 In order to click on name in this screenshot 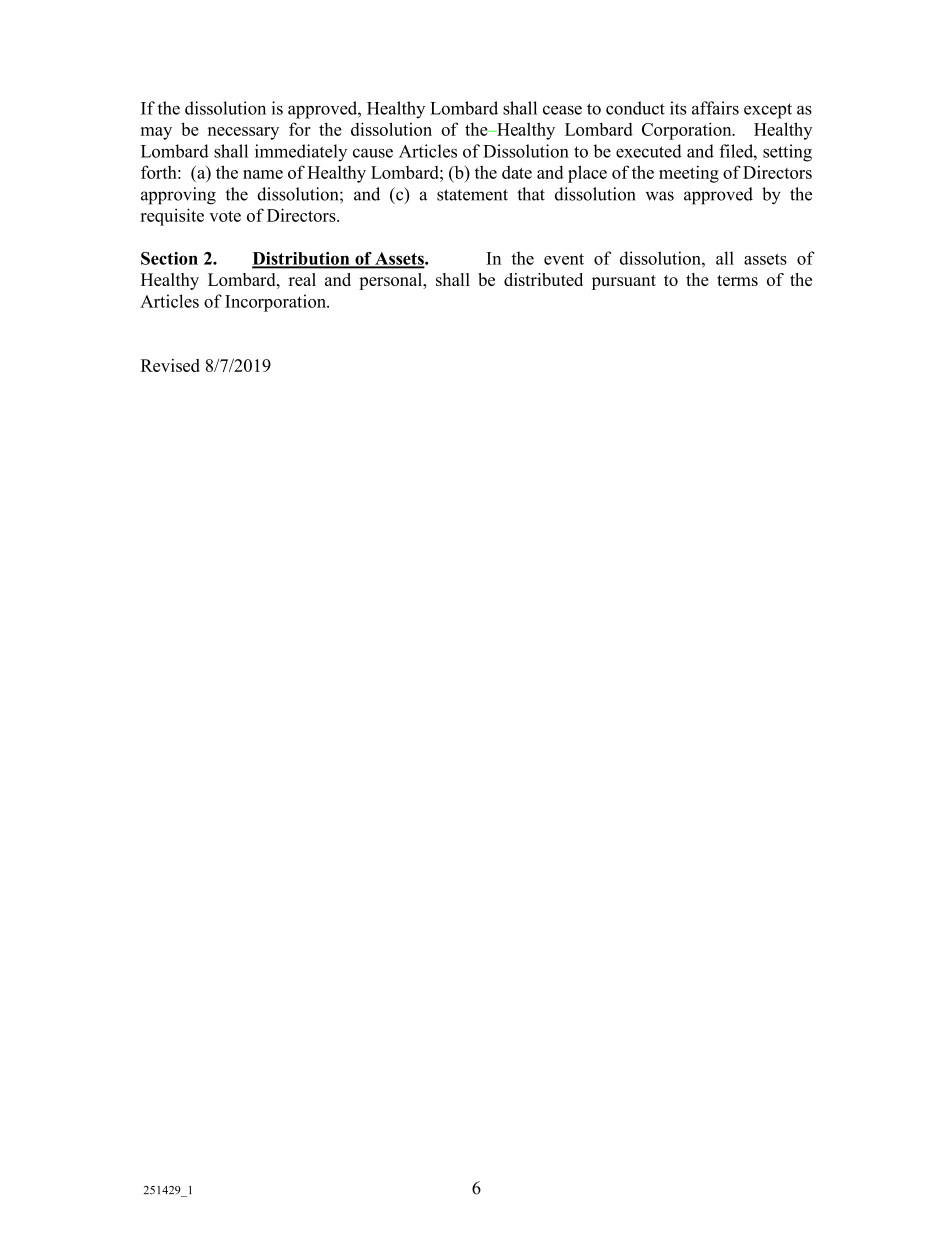, I will do `click(263, 174)`.
